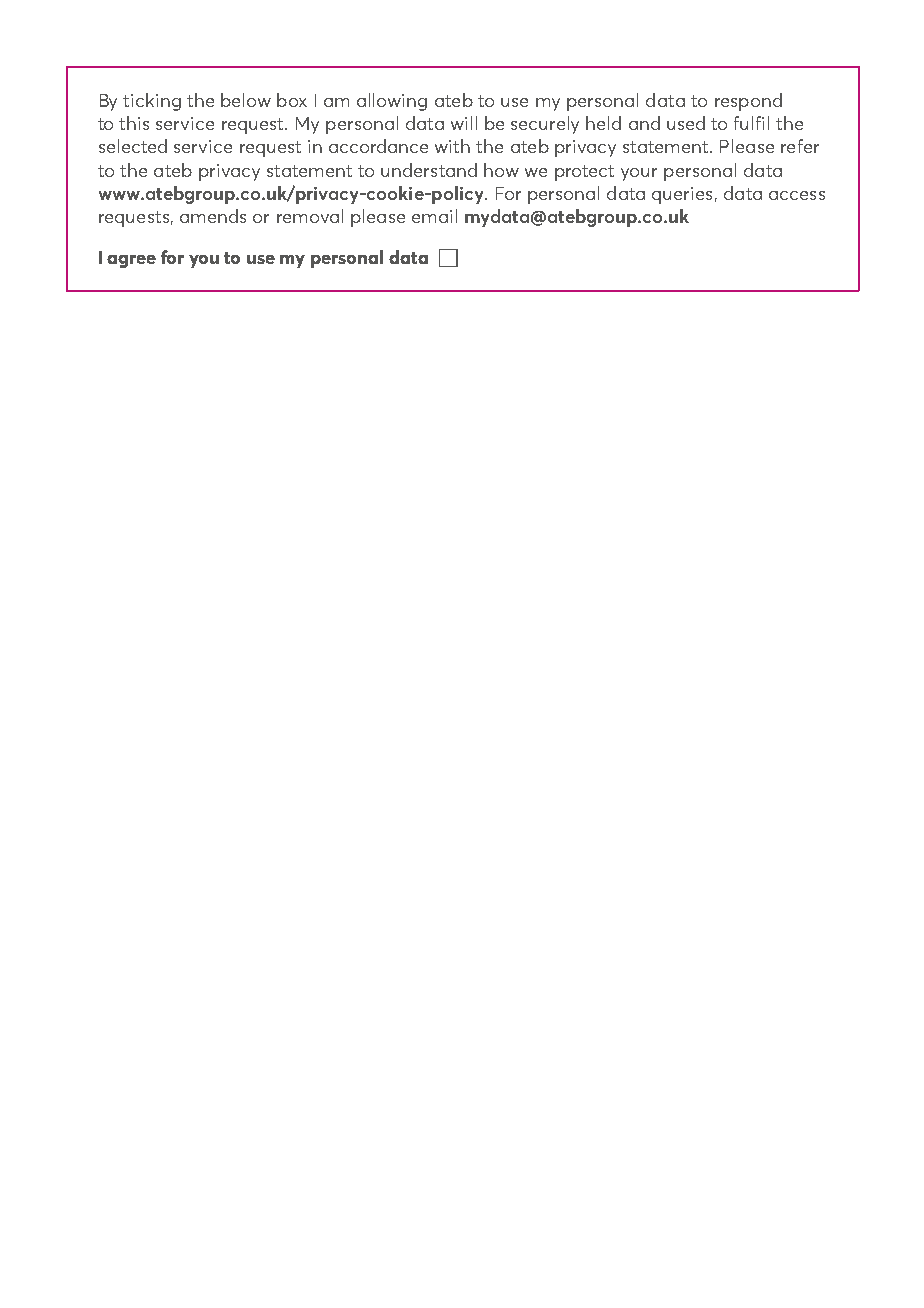 The height and width of the image is (1308, 924). What do you see at coordinates (748, 102) in the image?
I see `respond` at bounding box center [748, 102].
